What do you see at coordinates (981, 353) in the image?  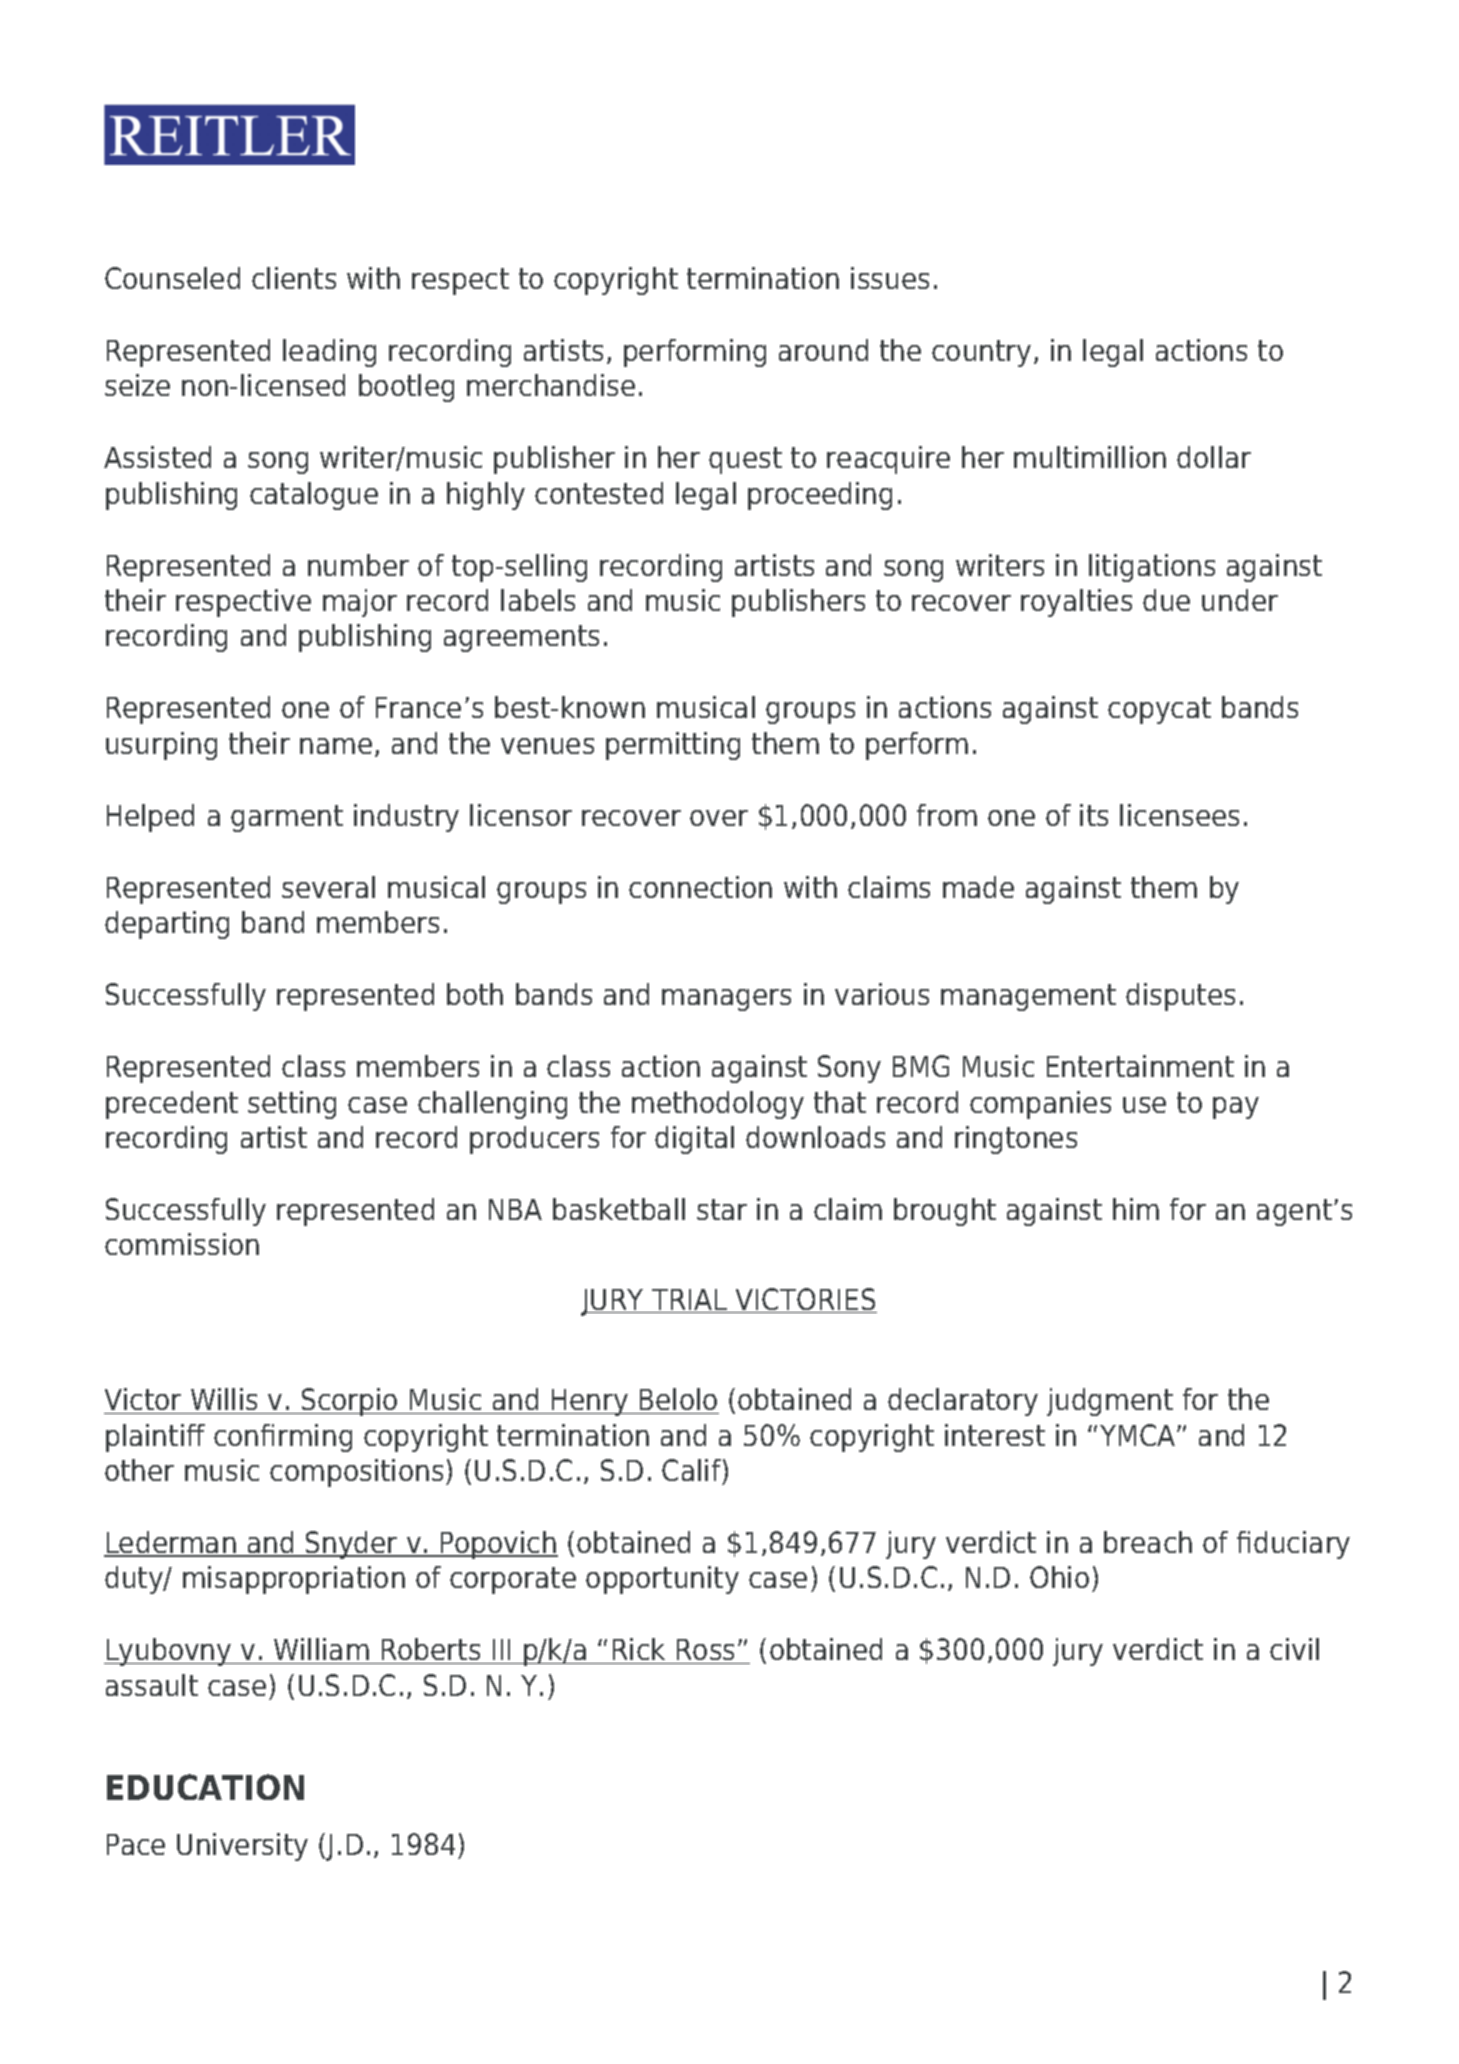 I see `country` at bounding box center [981, 353].
